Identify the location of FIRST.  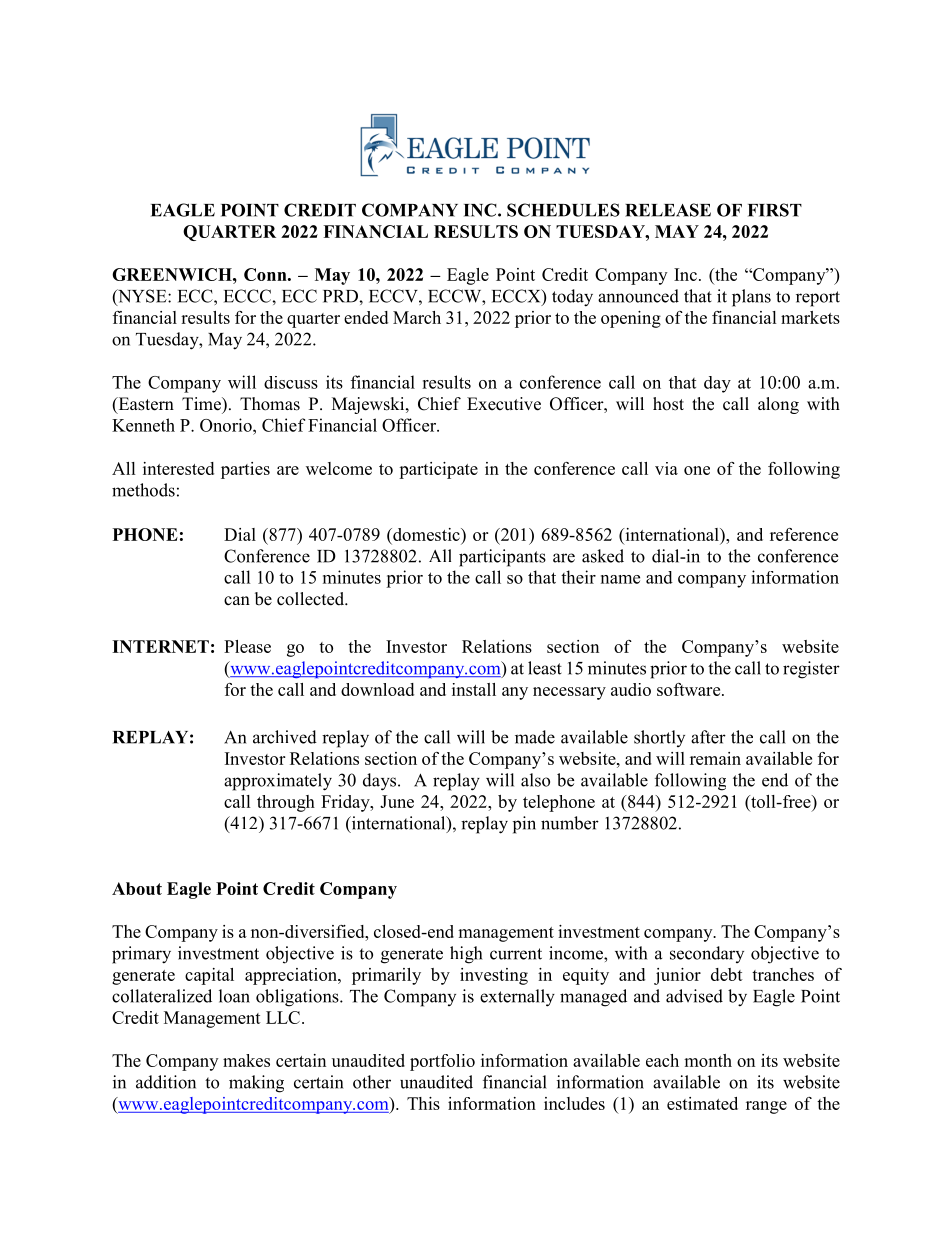
(775, 210).
